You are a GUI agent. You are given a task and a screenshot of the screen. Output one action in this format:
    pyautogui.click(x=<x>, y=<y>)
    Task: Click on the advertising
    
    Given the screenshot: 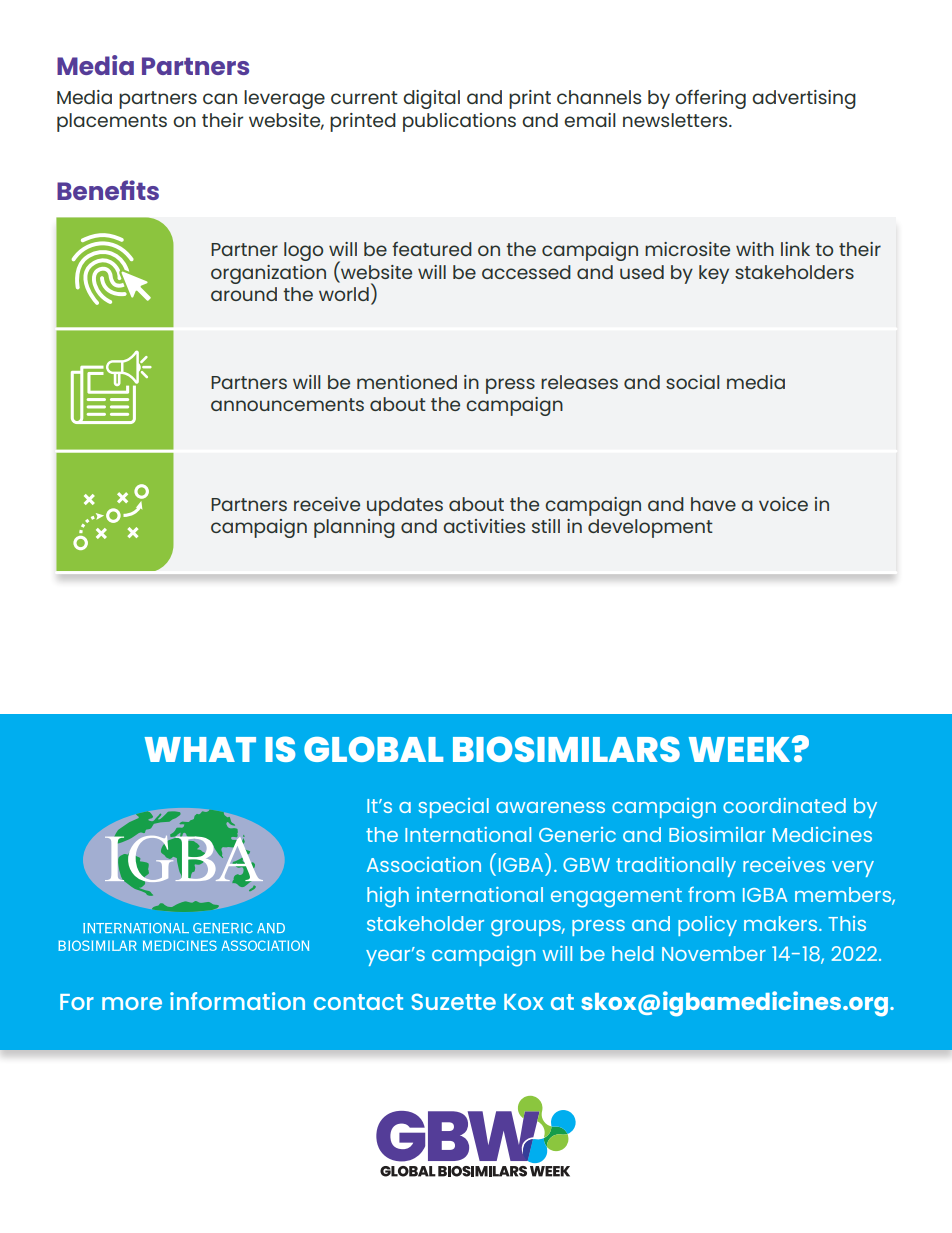 What is the action you would take?
    pyautogui.click(x=804, y=99)
